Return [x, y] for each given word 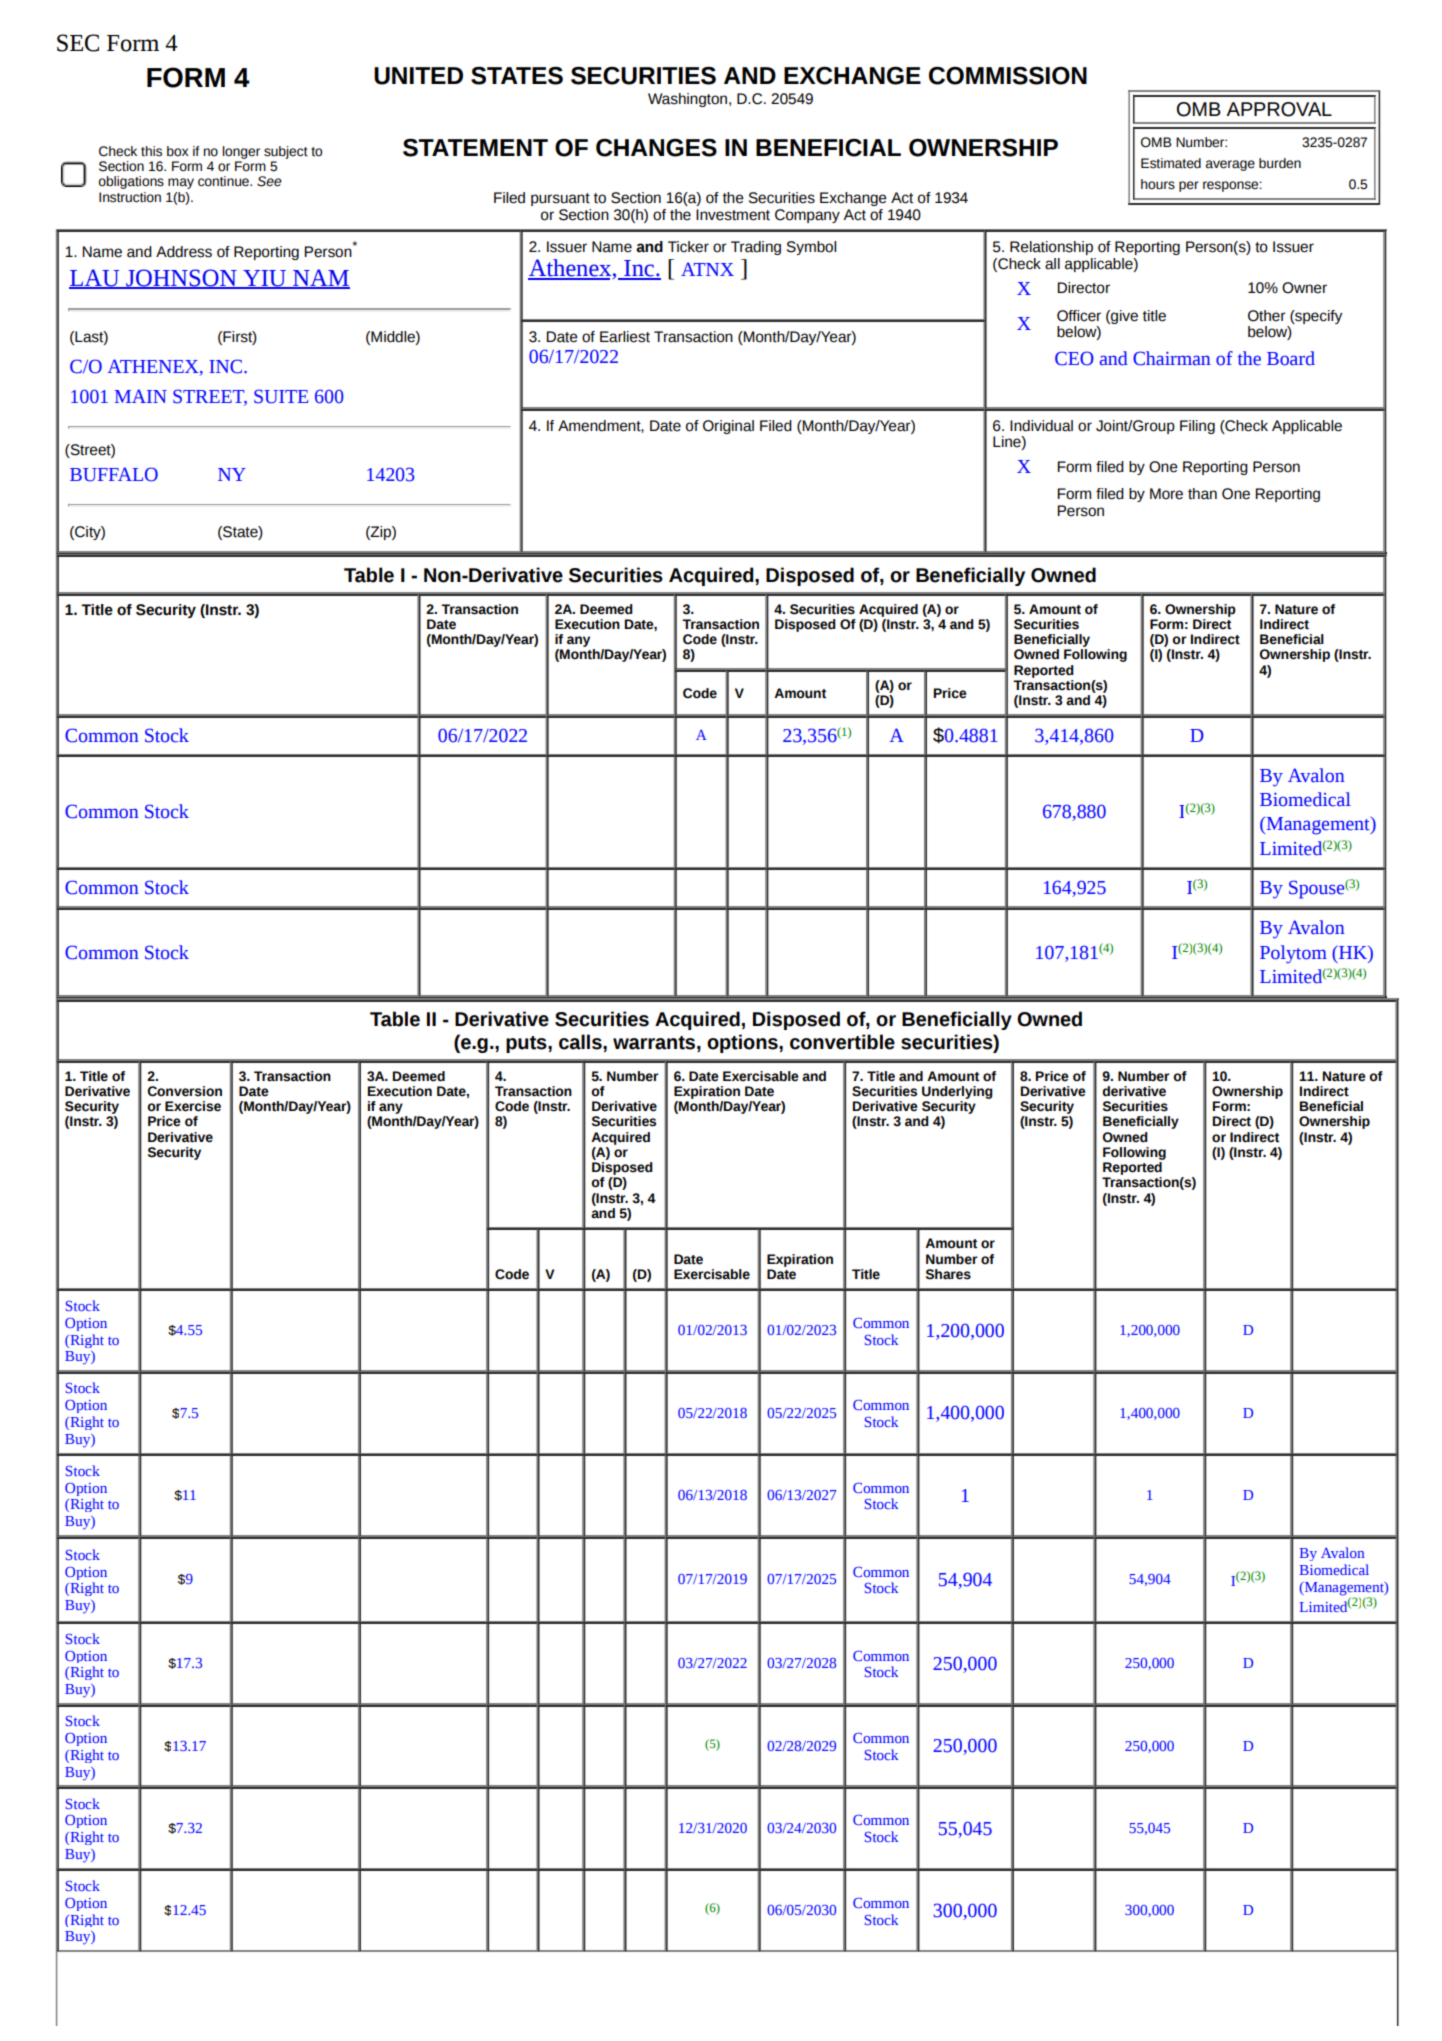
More [1166, 494]
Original [728, 427]
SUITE [281, 396]
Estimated [1171, 163]
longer [241, 152]
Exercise [193, 1106]
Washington [689, 100]
